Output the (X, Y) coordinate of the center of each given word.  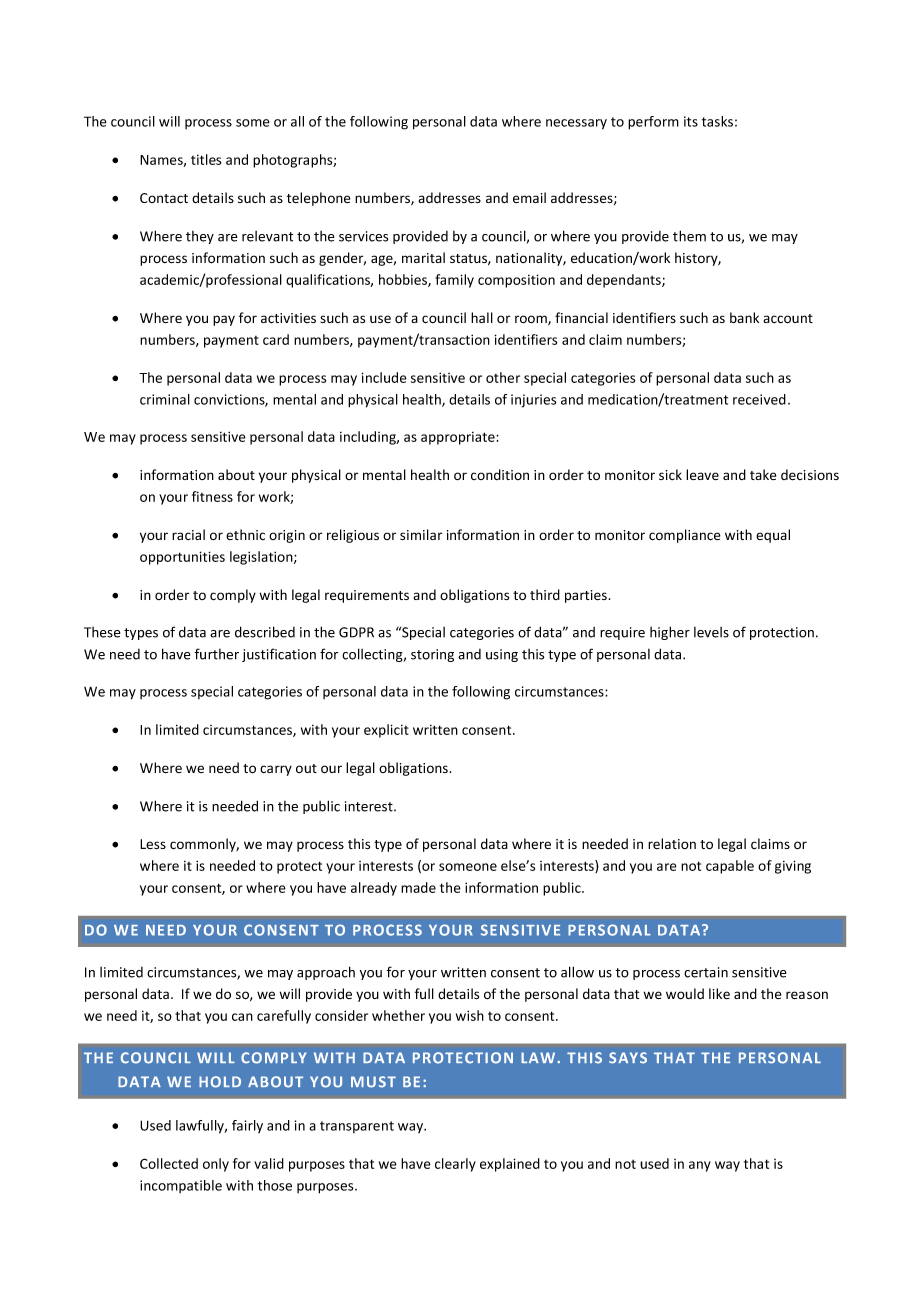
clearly (455, 1165)
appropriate (459, 438)
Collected (169, 1163)
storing (432, 655)
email (529, 197)
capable (730, 867)
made (418, 887)
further (216, 654)
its (691, 121)
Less (153, 844)
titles (206, 159)
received (759, 399)
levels (711, 632)
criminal (165, 399)
